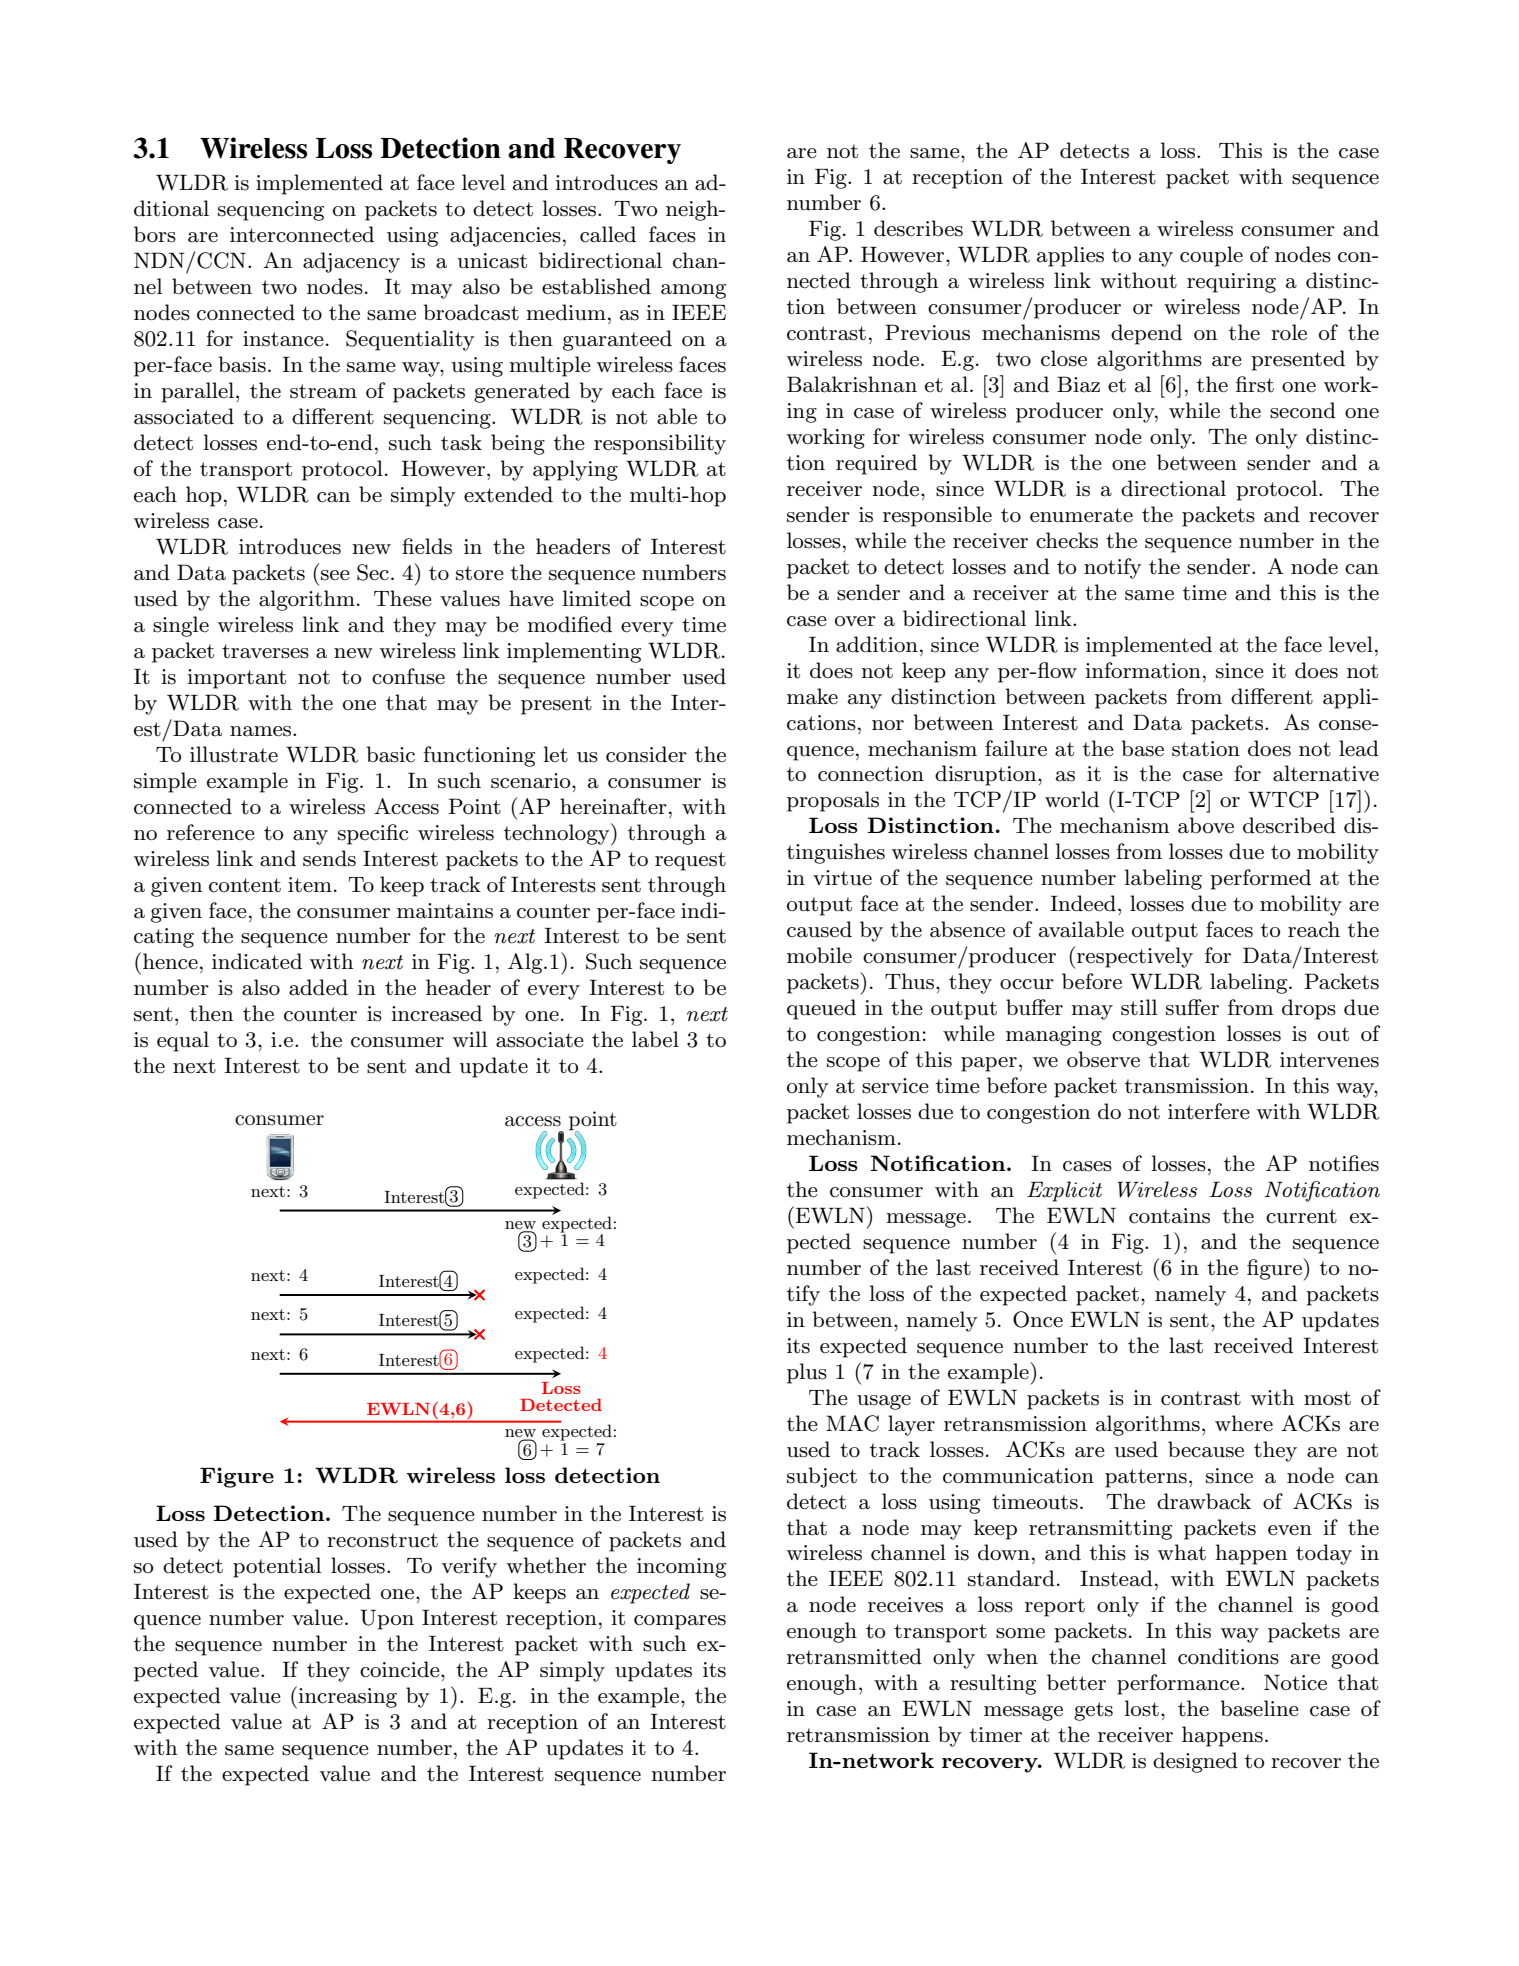 The width and height of the screenshot is (1519, 1966). Describe the element at coordinates (1067, 540) in the screenshot. I see `checks` at that location.
